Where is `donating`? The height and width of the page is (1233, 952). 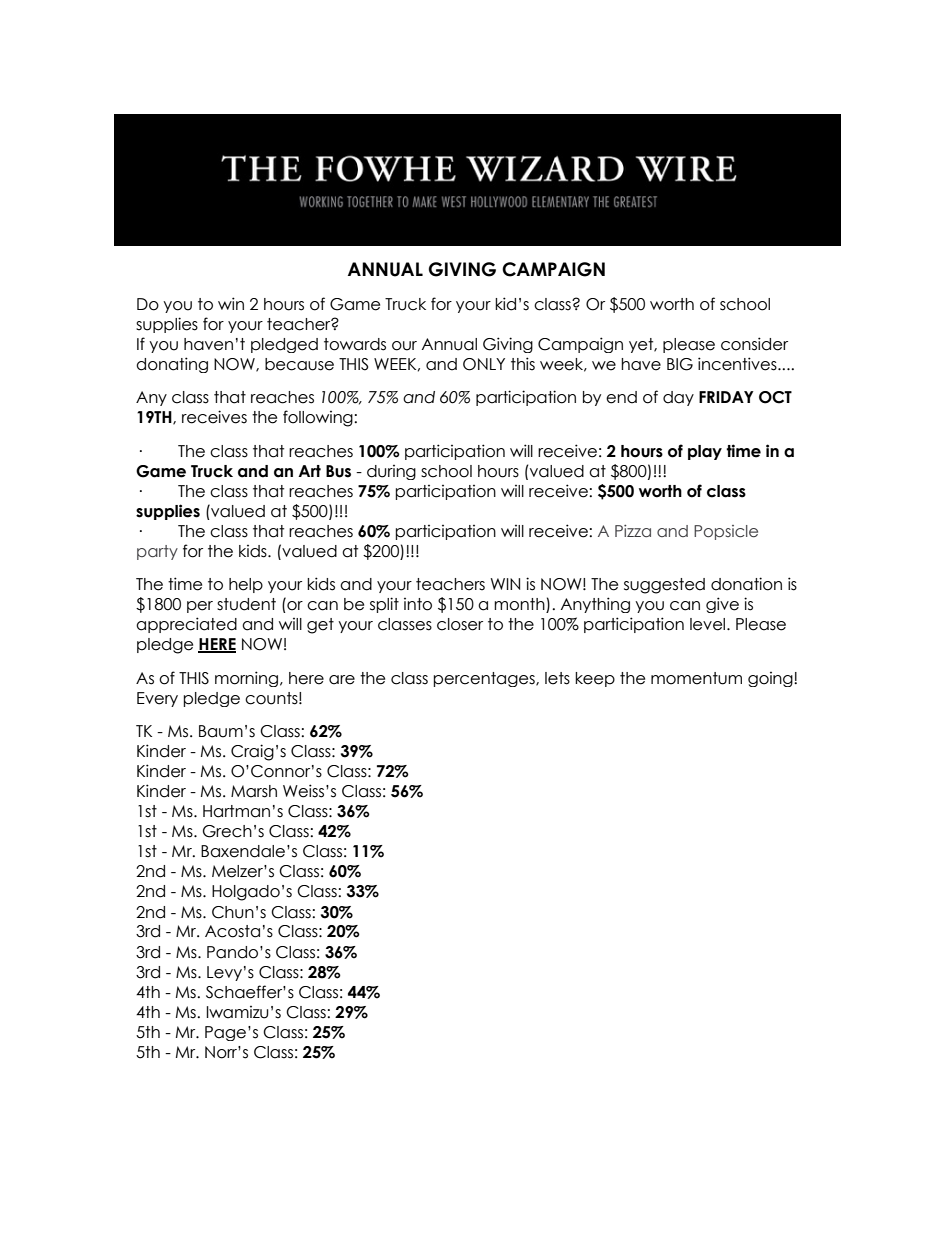
donating is located at coordinates (172, 365).
